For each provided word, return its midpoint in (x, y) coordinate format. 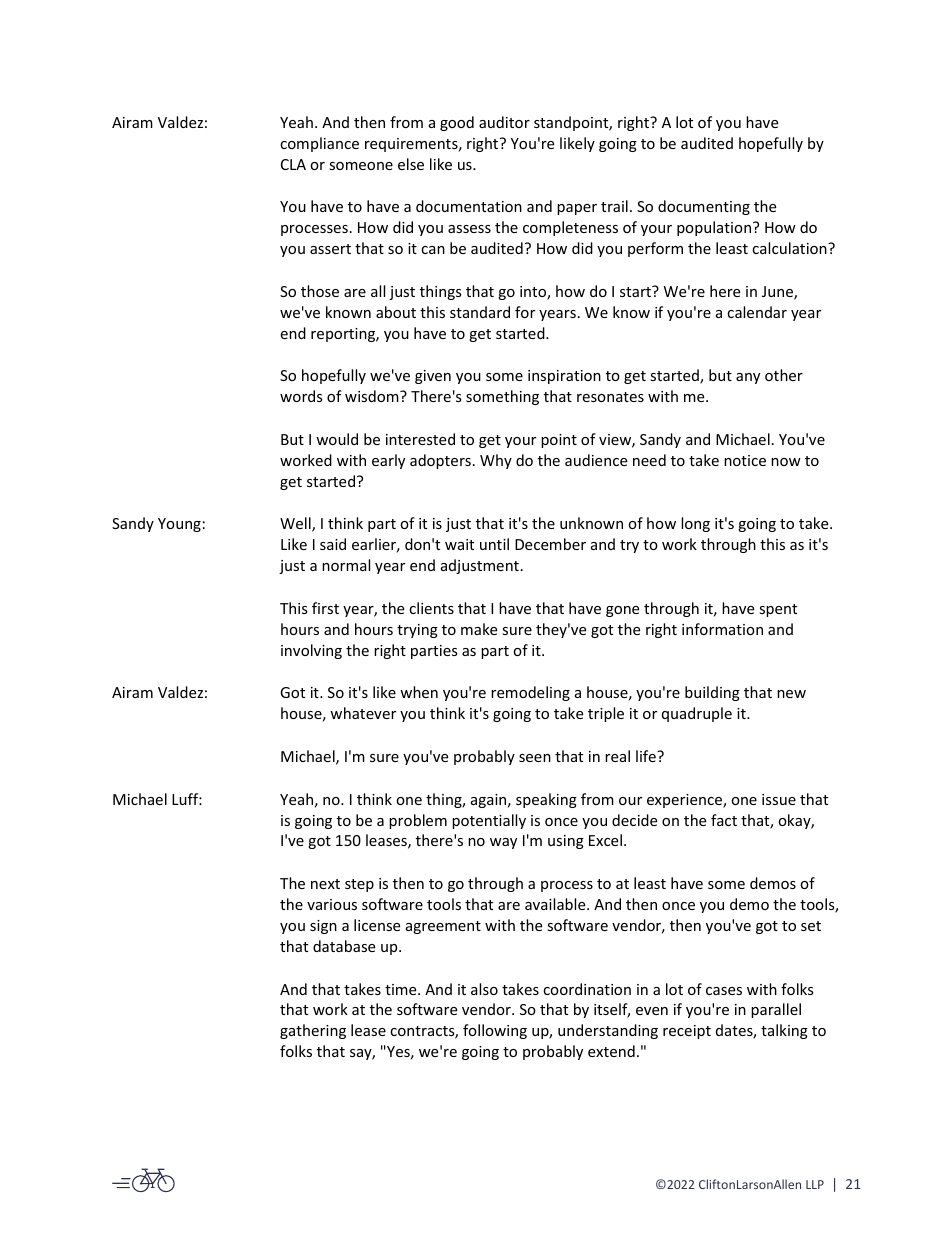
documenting (704, 207)
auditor (504, 122)
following (495, 1031)
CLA (293, 164)
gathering (313, 1031)
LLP (815, 1184)
